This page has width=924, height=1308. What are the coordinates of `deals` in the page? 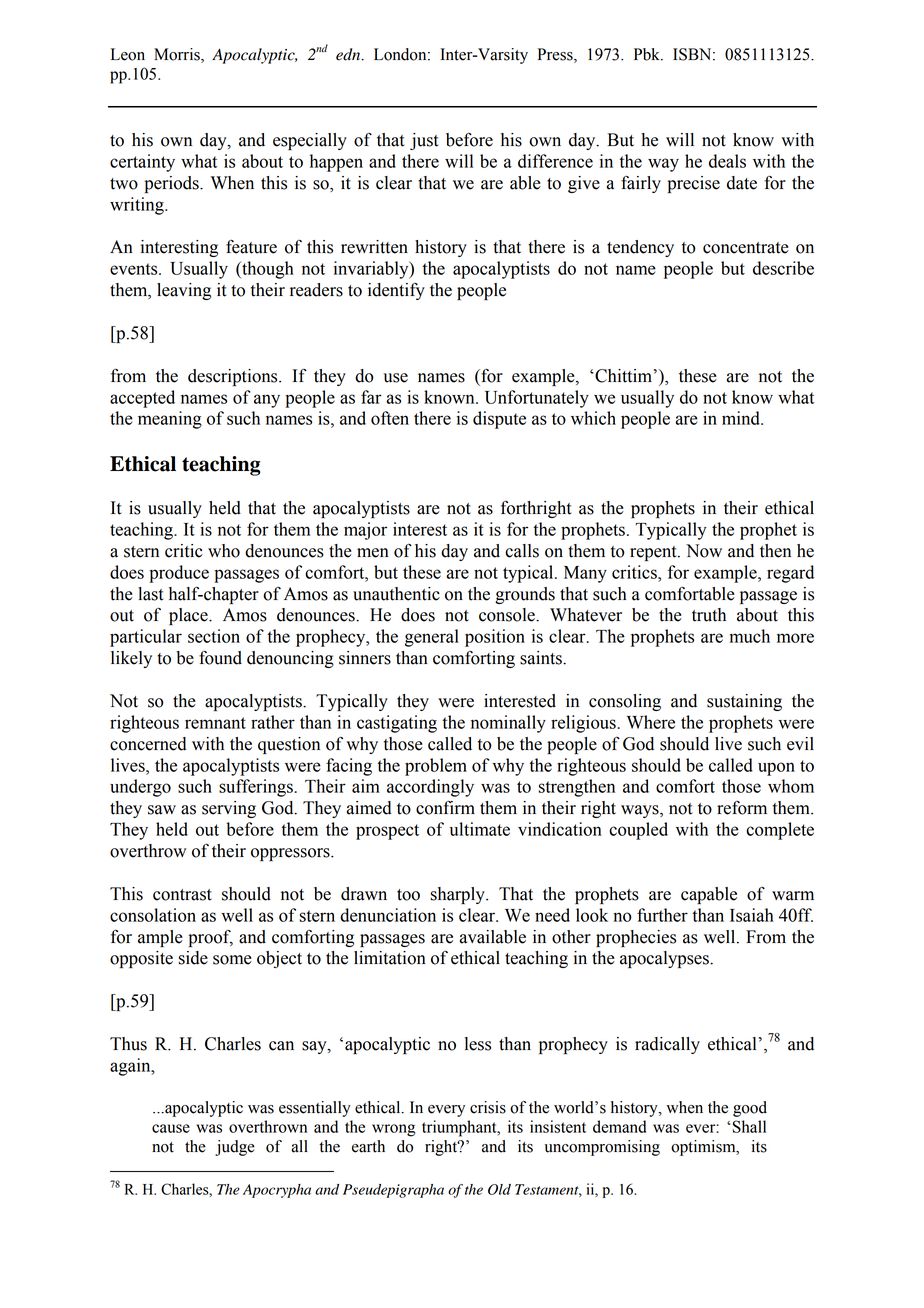 It's located at (727, 161).
